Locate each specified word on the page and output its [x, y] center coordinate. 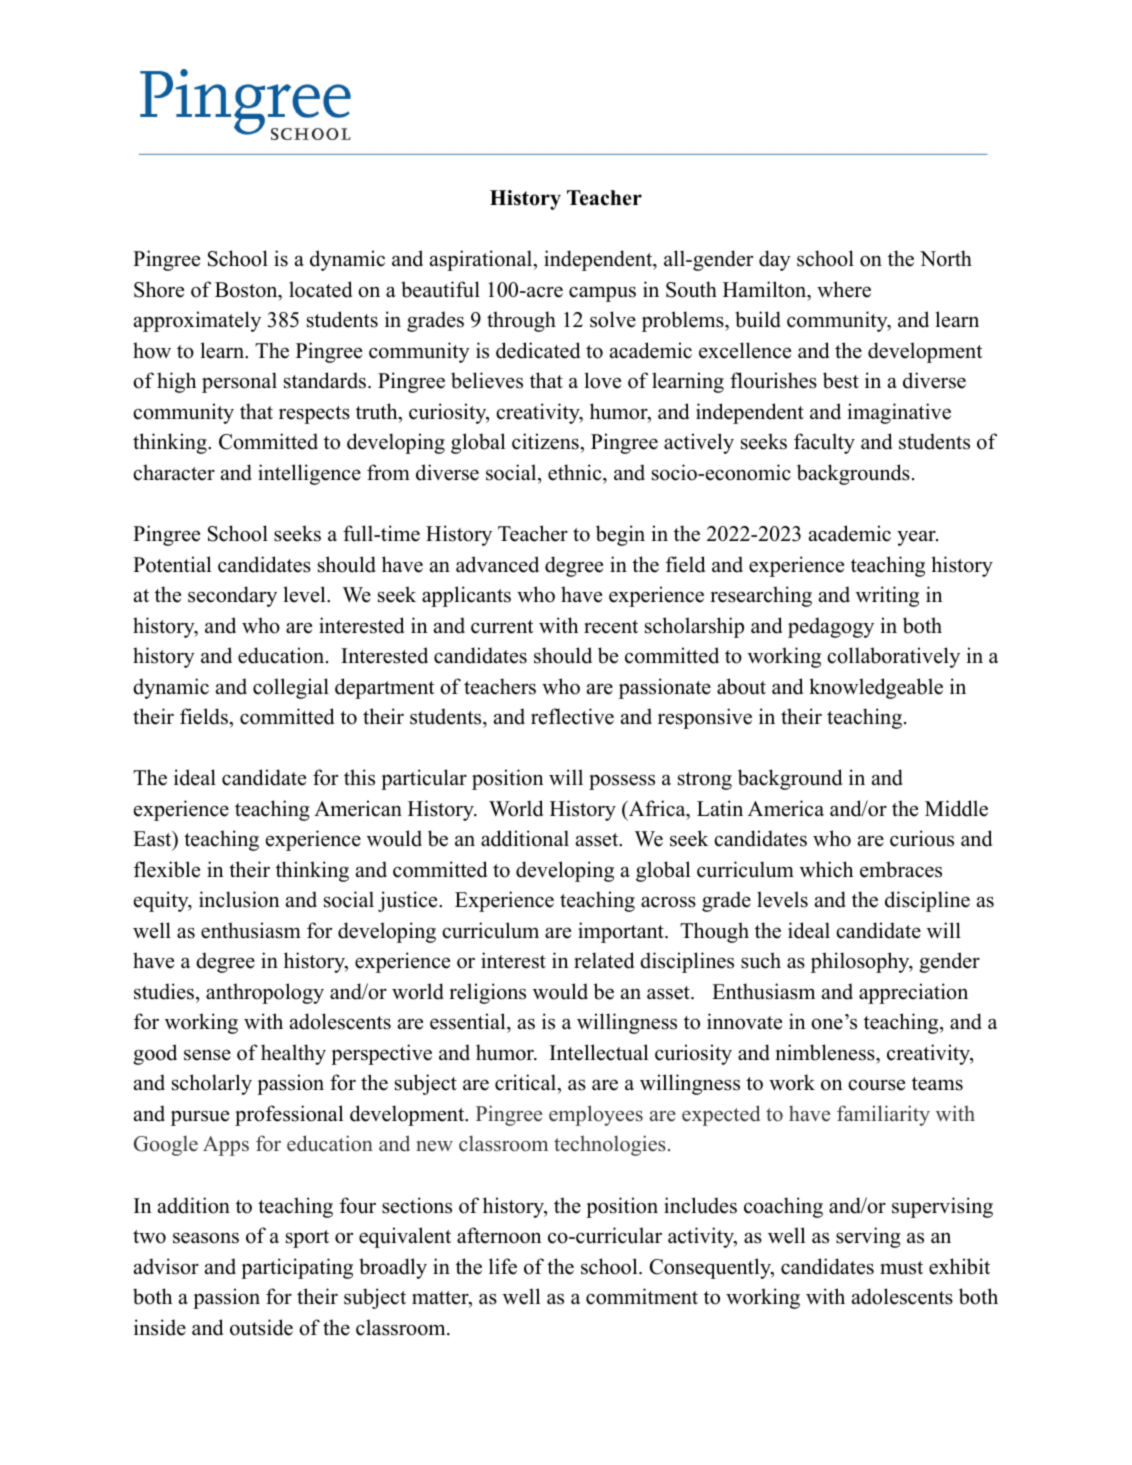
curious [922, 838]
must [901, 1268]
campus [602, 294]
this [359, 777]
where [844, 289]
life [503, 1266]
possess [622, 782]
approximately [197, 321]
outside [261, 1327]
